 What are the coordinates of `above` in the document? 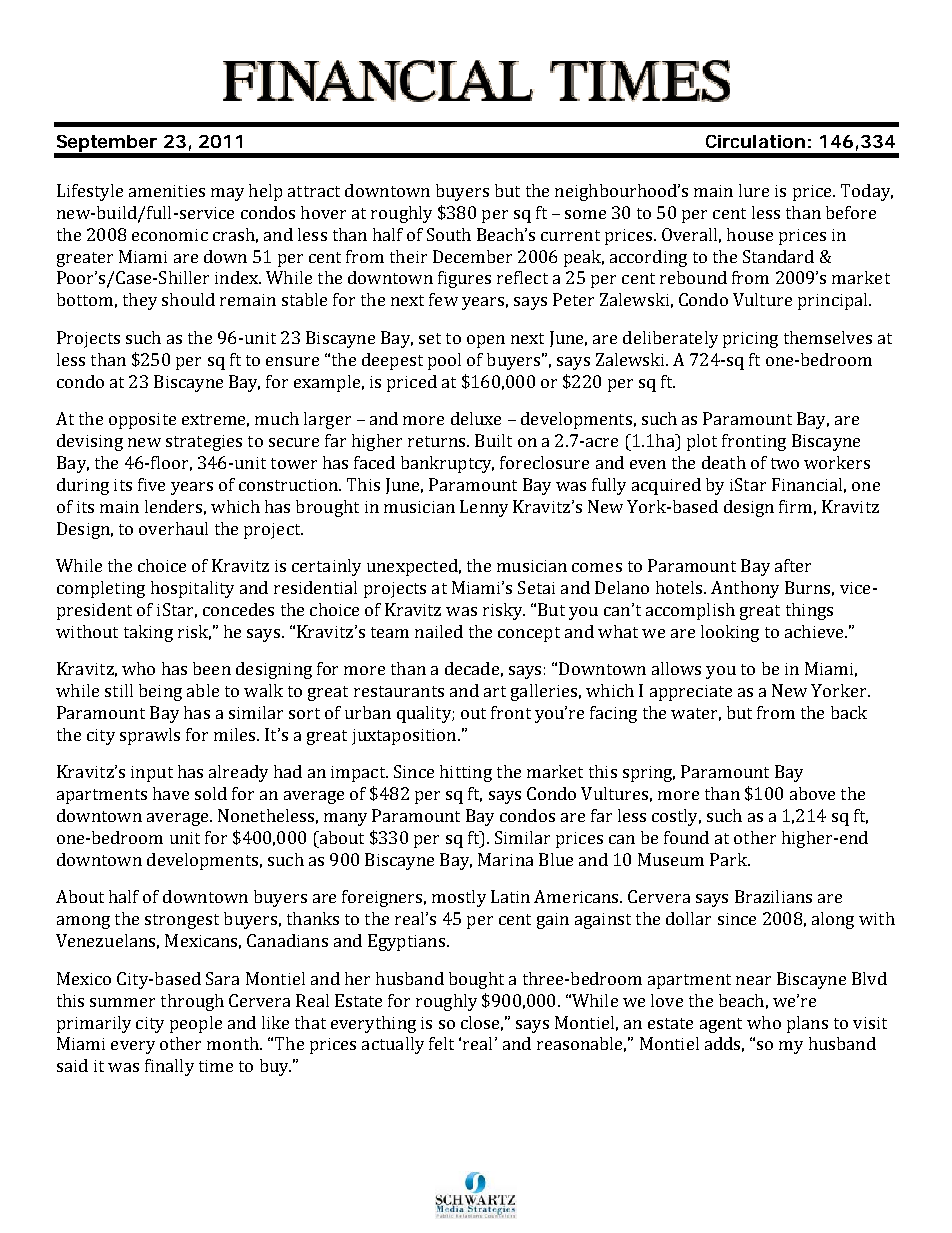 It's located at (812, 793).
